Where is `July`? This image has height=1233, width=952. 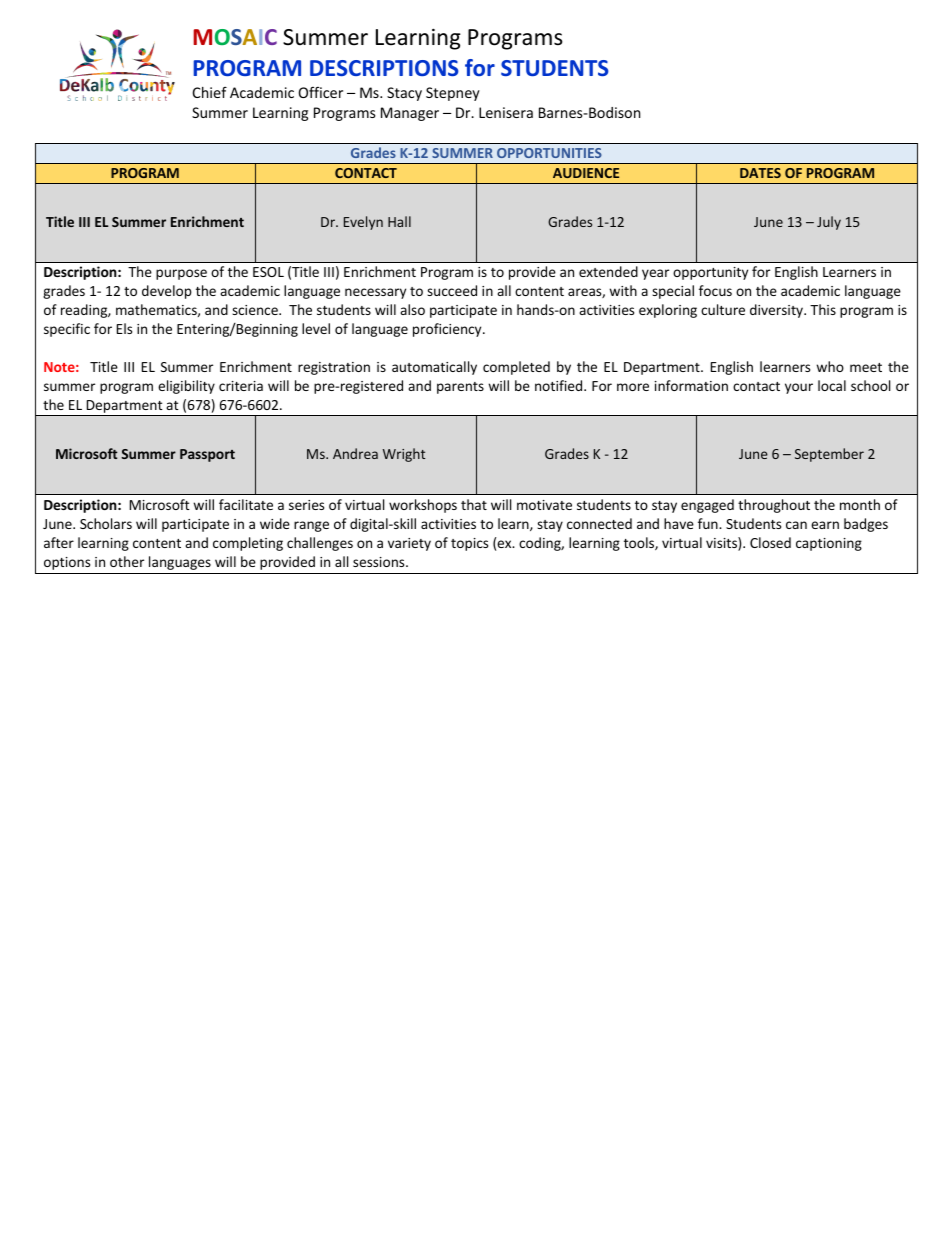
July is located at coordinates (829, 223).
